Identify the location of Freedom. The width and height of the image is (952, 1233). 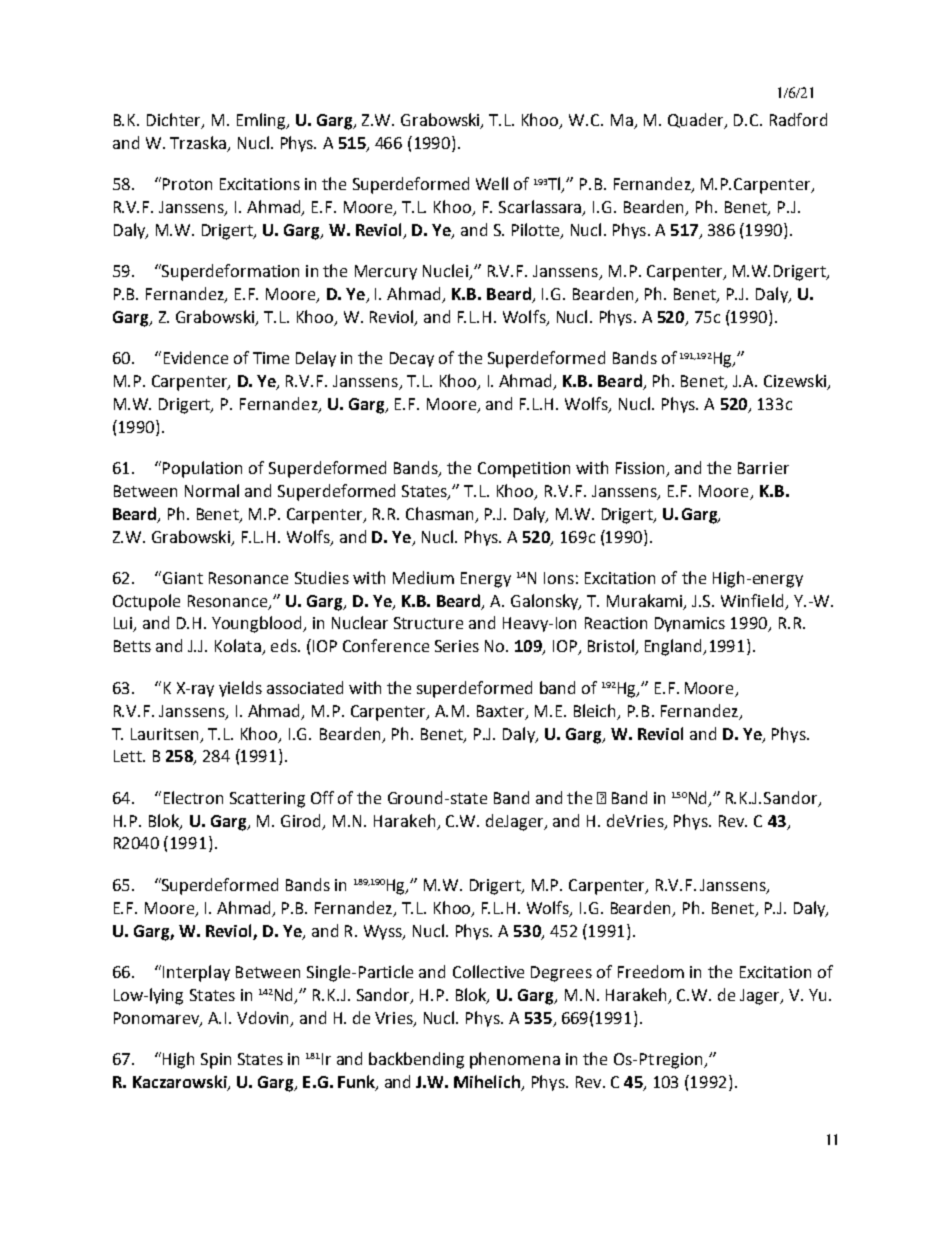
(651, 971).
